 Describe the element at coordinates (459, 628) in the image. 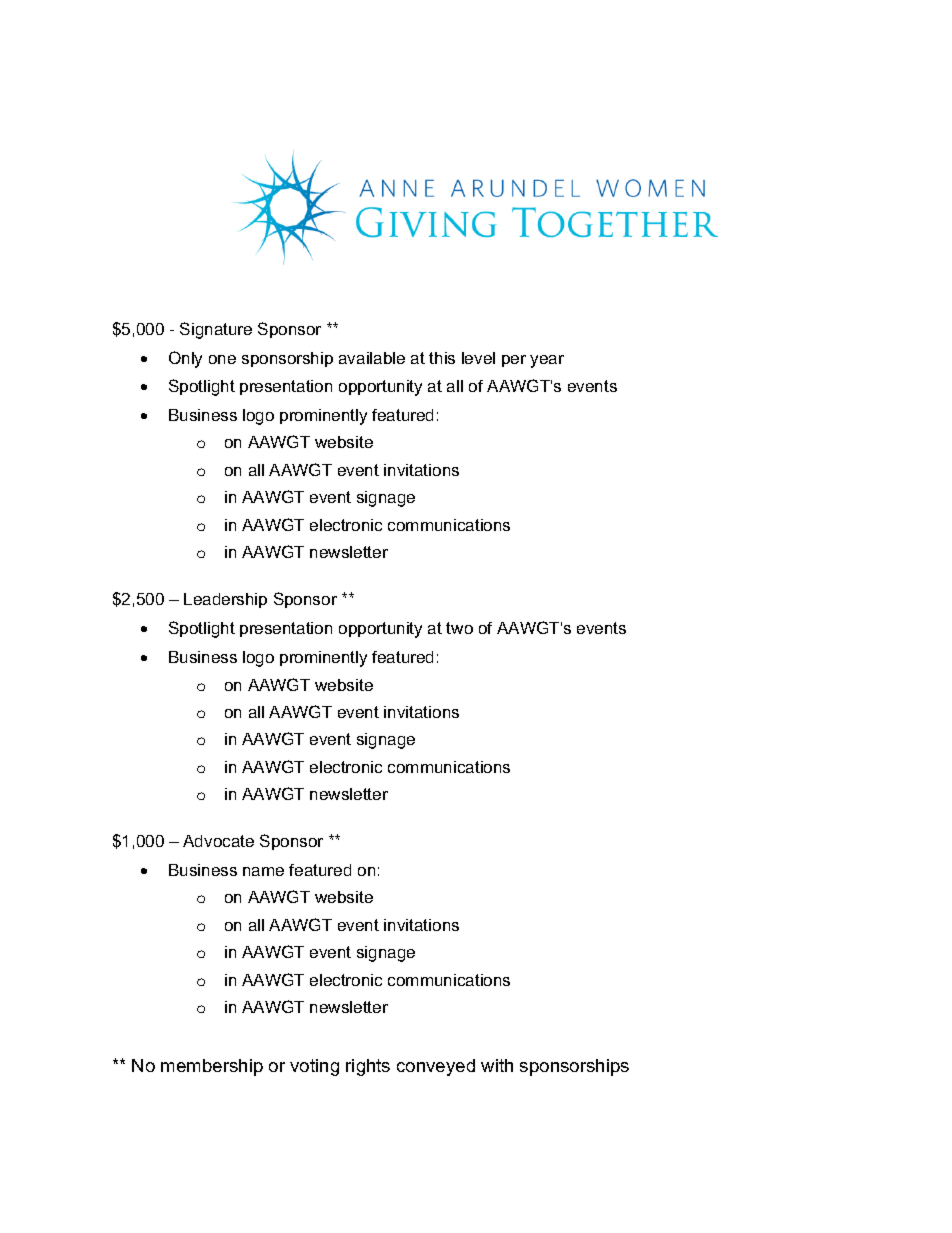

I see `two` at that location.
